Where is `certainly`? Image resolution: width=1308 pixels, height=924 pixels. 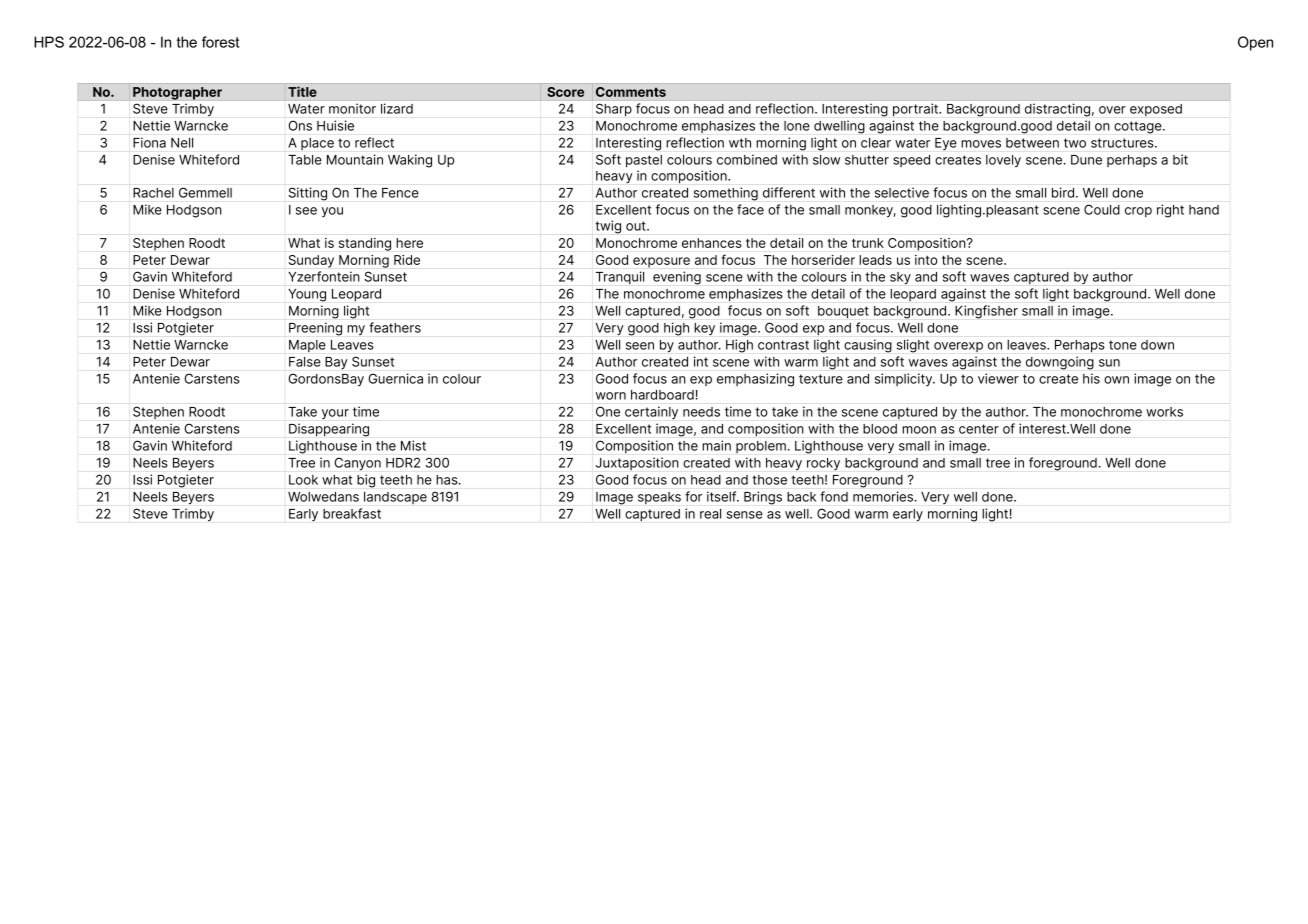 certainly is located at coordinates (651, 412).
